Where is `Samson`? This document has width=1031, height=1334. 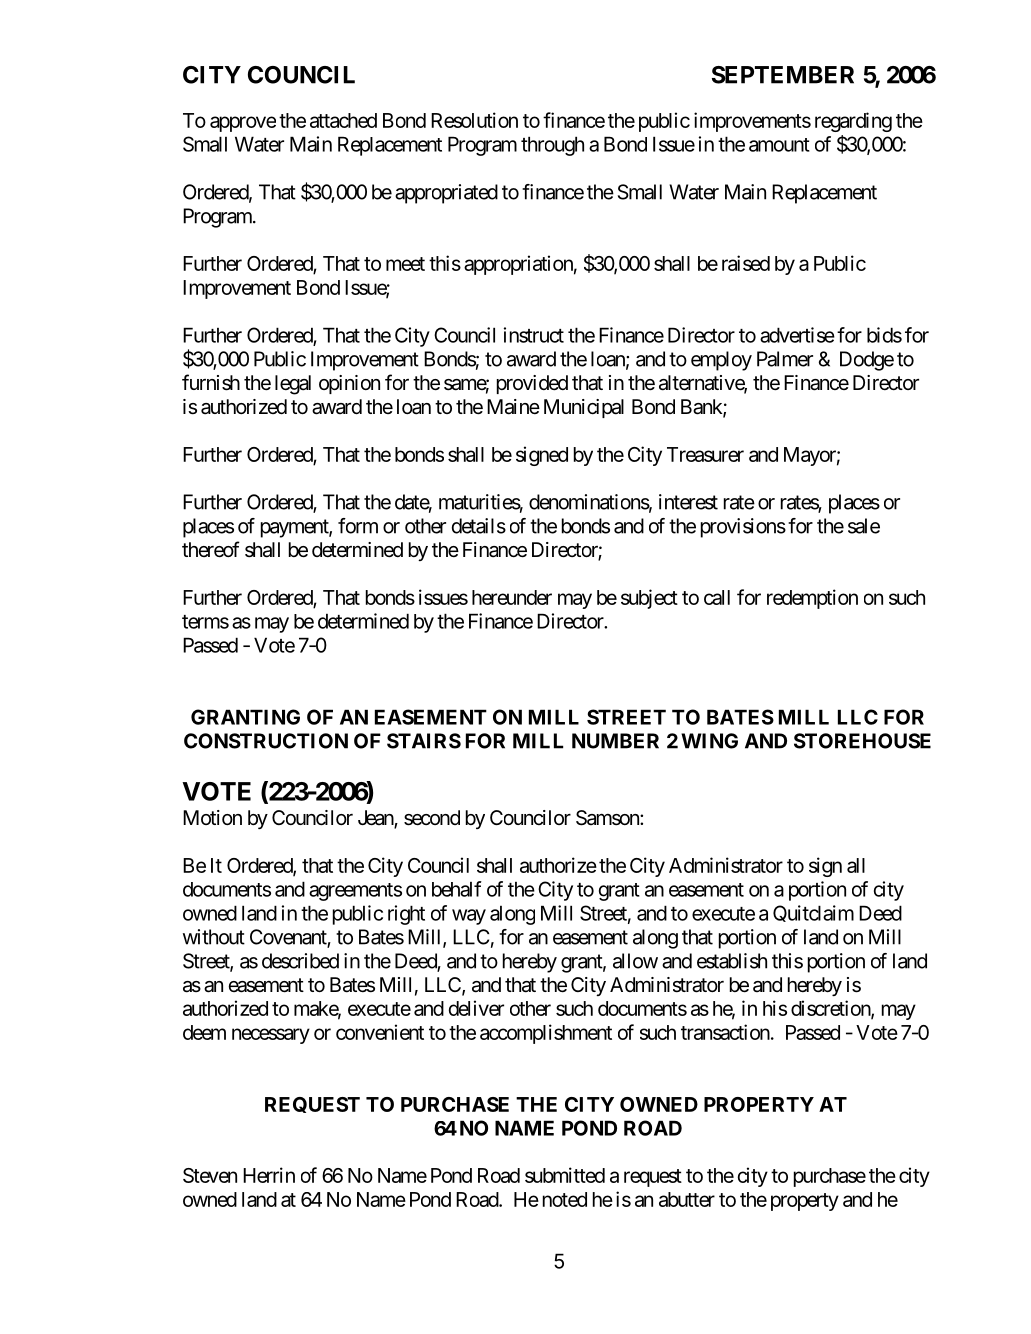
Samson is located at coordinates (608, 818).
